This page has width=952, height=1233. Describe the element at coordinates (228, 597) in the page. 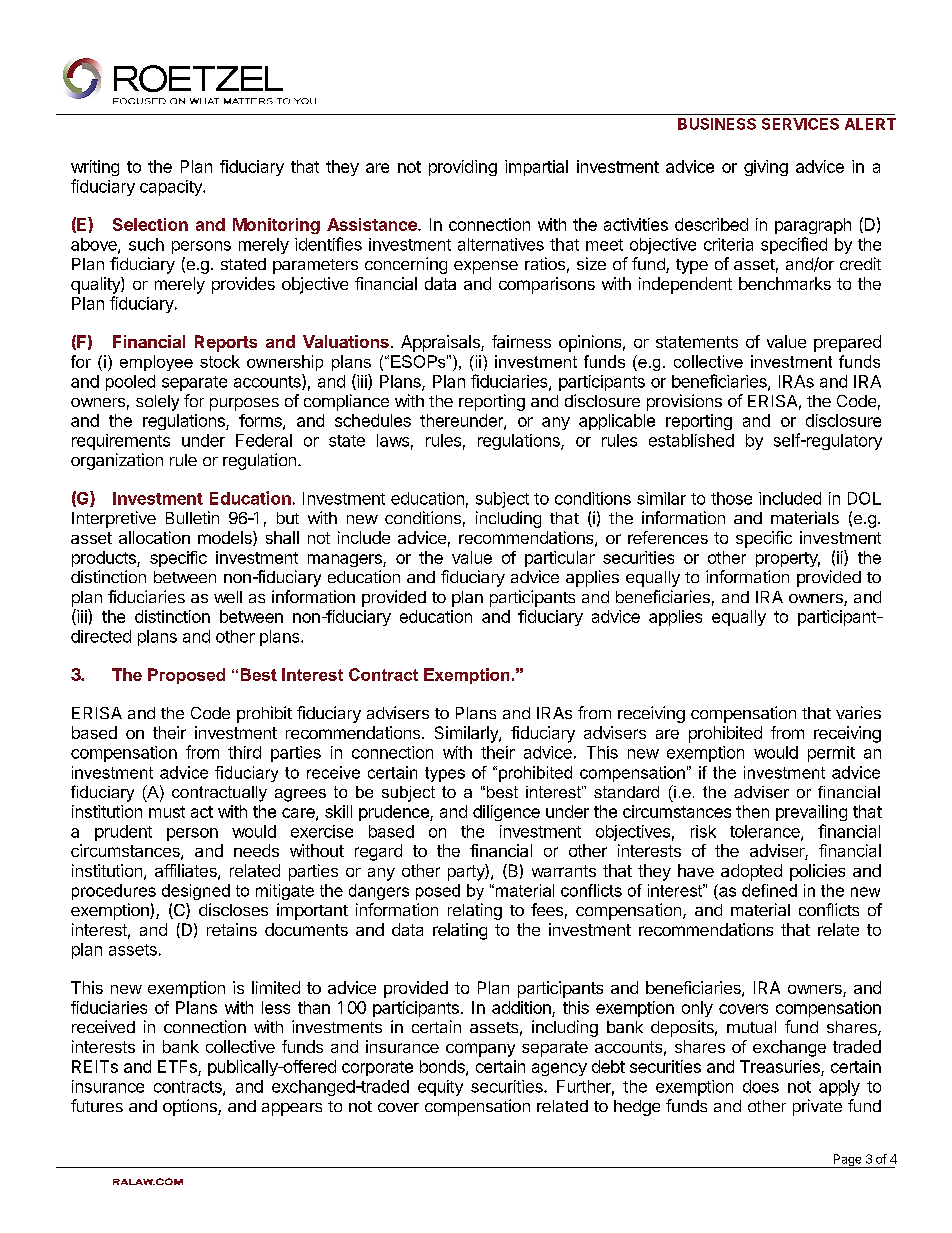

I see `well` at that location.
